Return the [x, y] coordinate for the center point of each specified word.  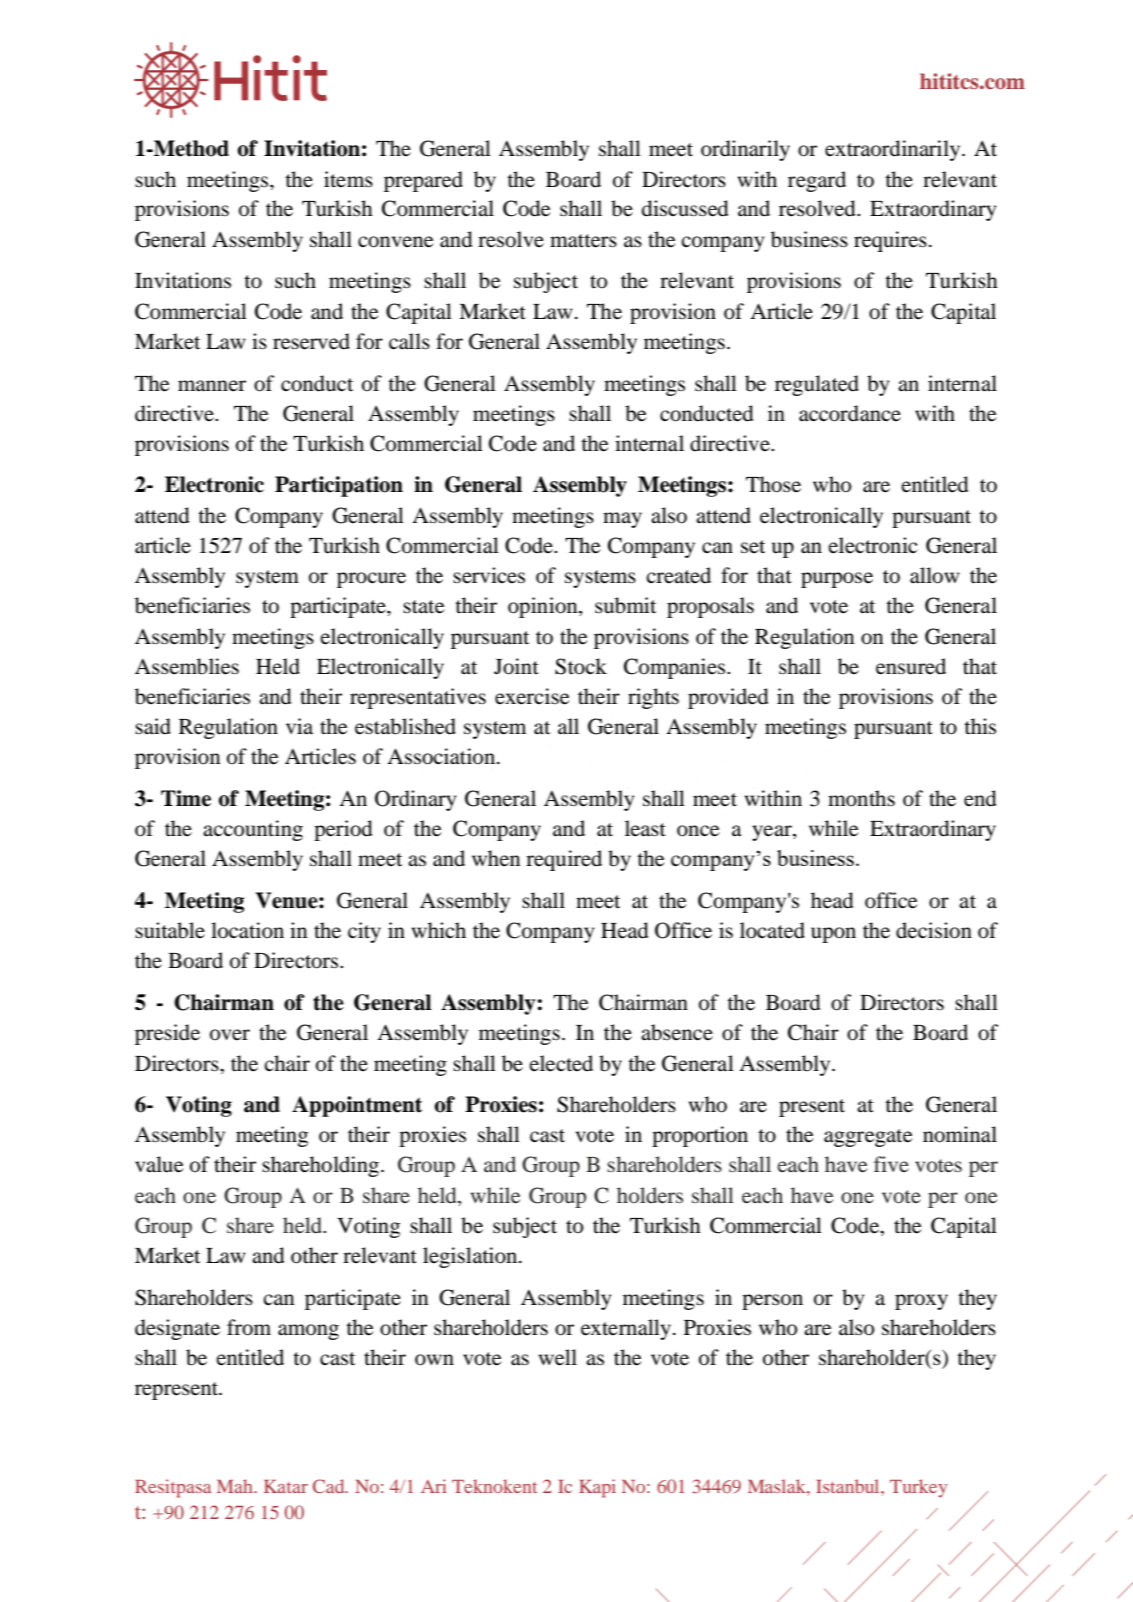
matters [583, 241]
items [348, 179]
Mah [236, 1486]
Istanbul [849, 1486]
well [558, 1357]
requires [890, 241]
